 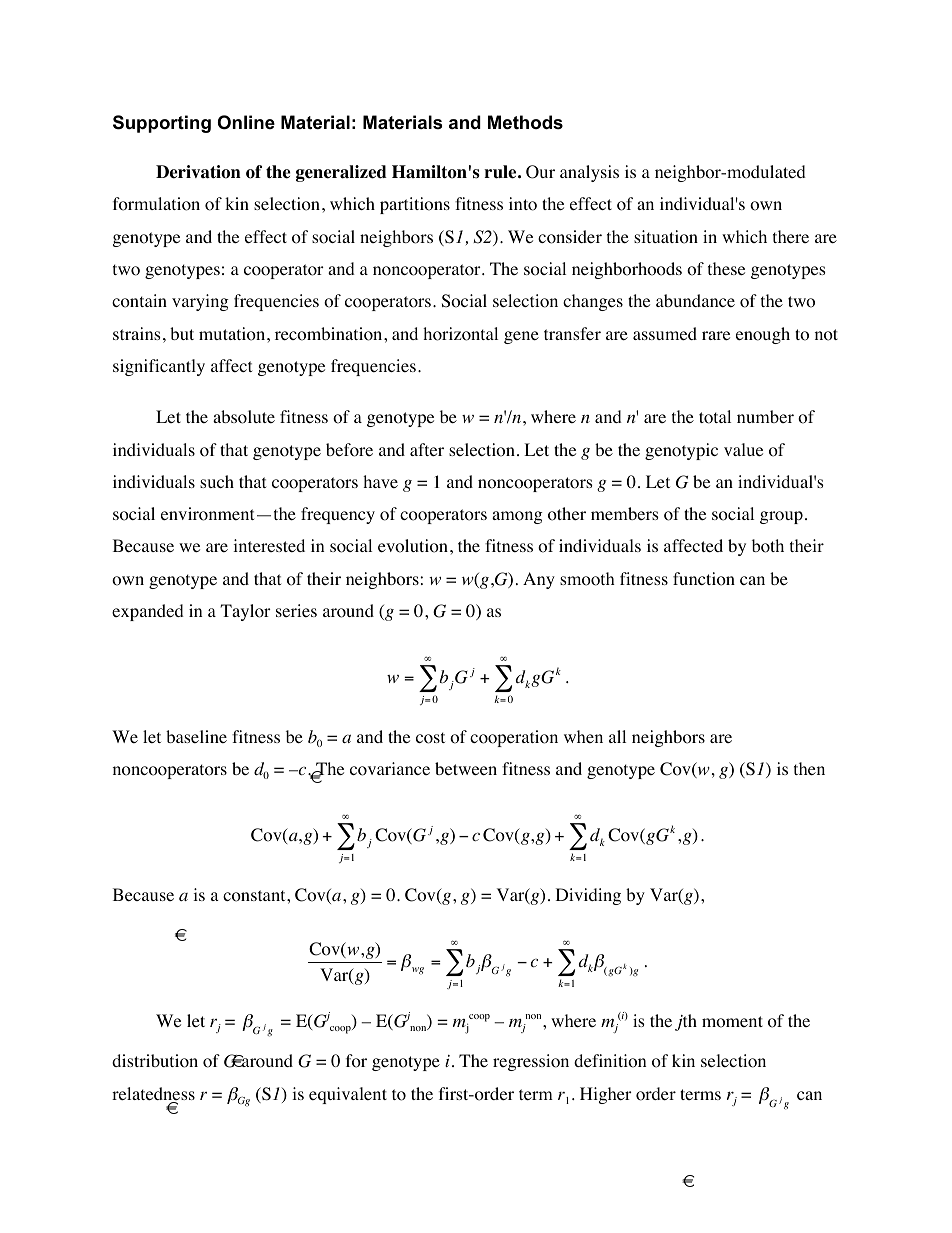 I want to click on then, so click(x=809, y=768).
